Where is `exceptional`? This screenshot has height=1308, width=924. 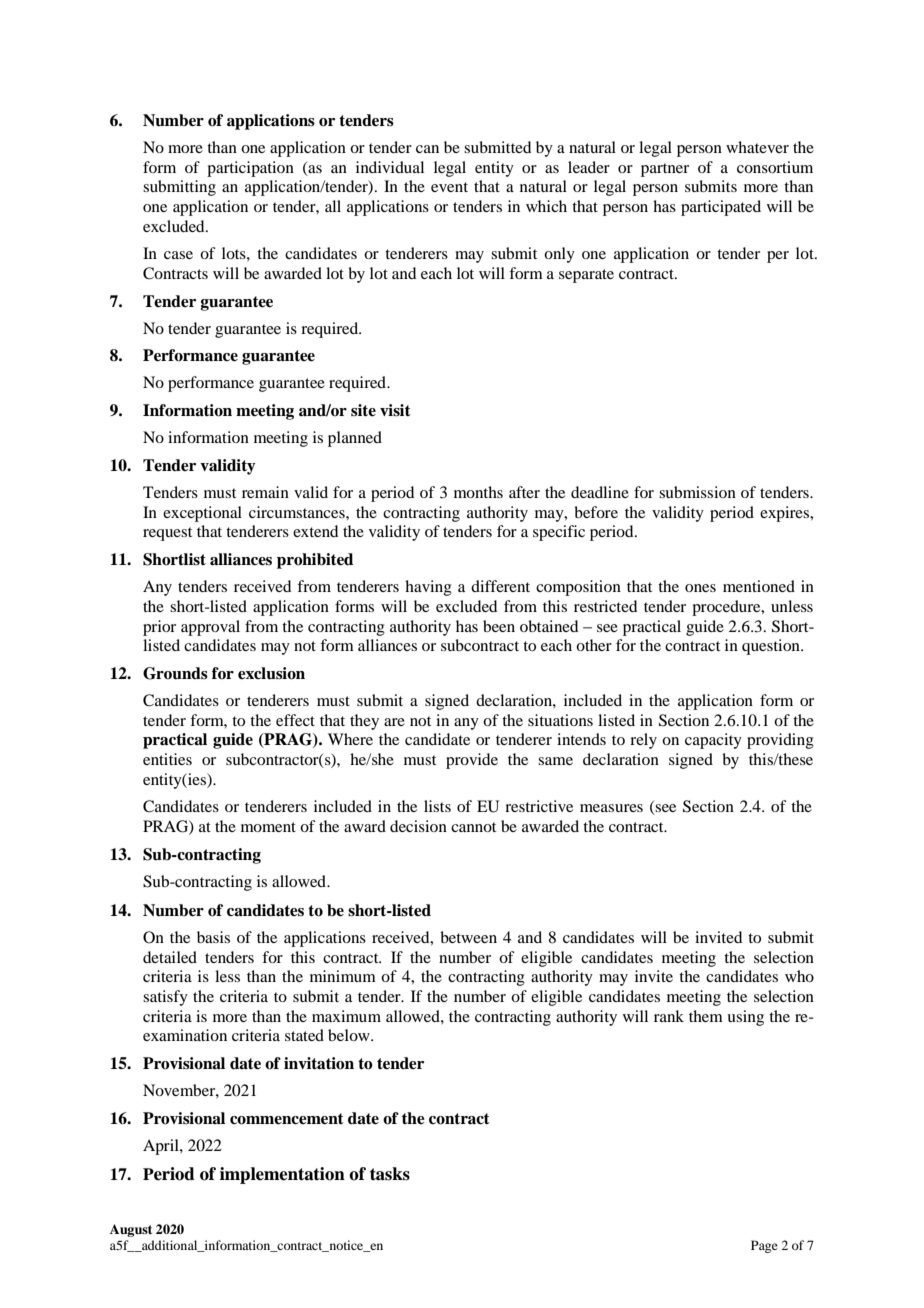 exceptional is located at coordinates (202, 514).
